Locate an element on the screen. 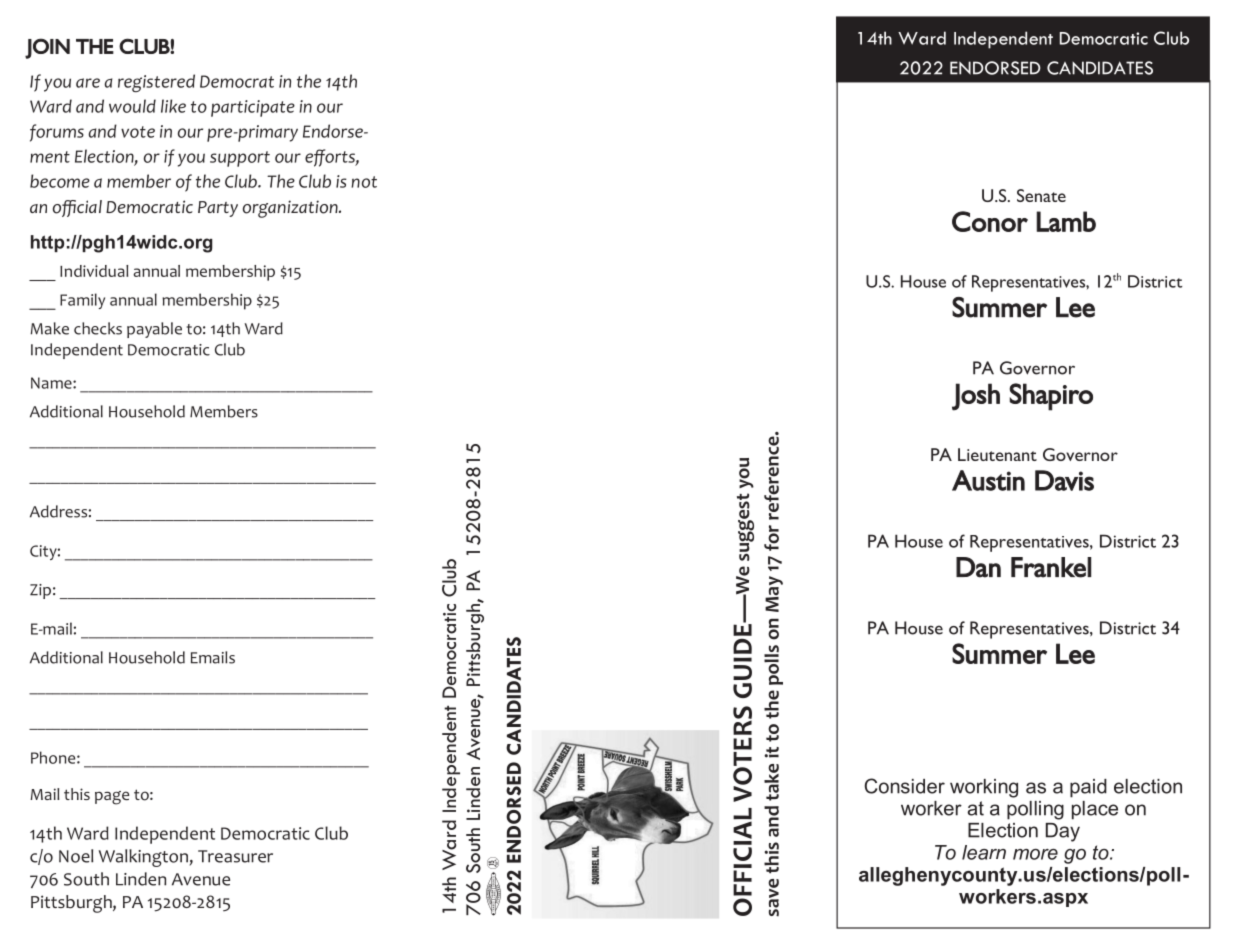  Treasurer is located at coordinates (235, 856).
